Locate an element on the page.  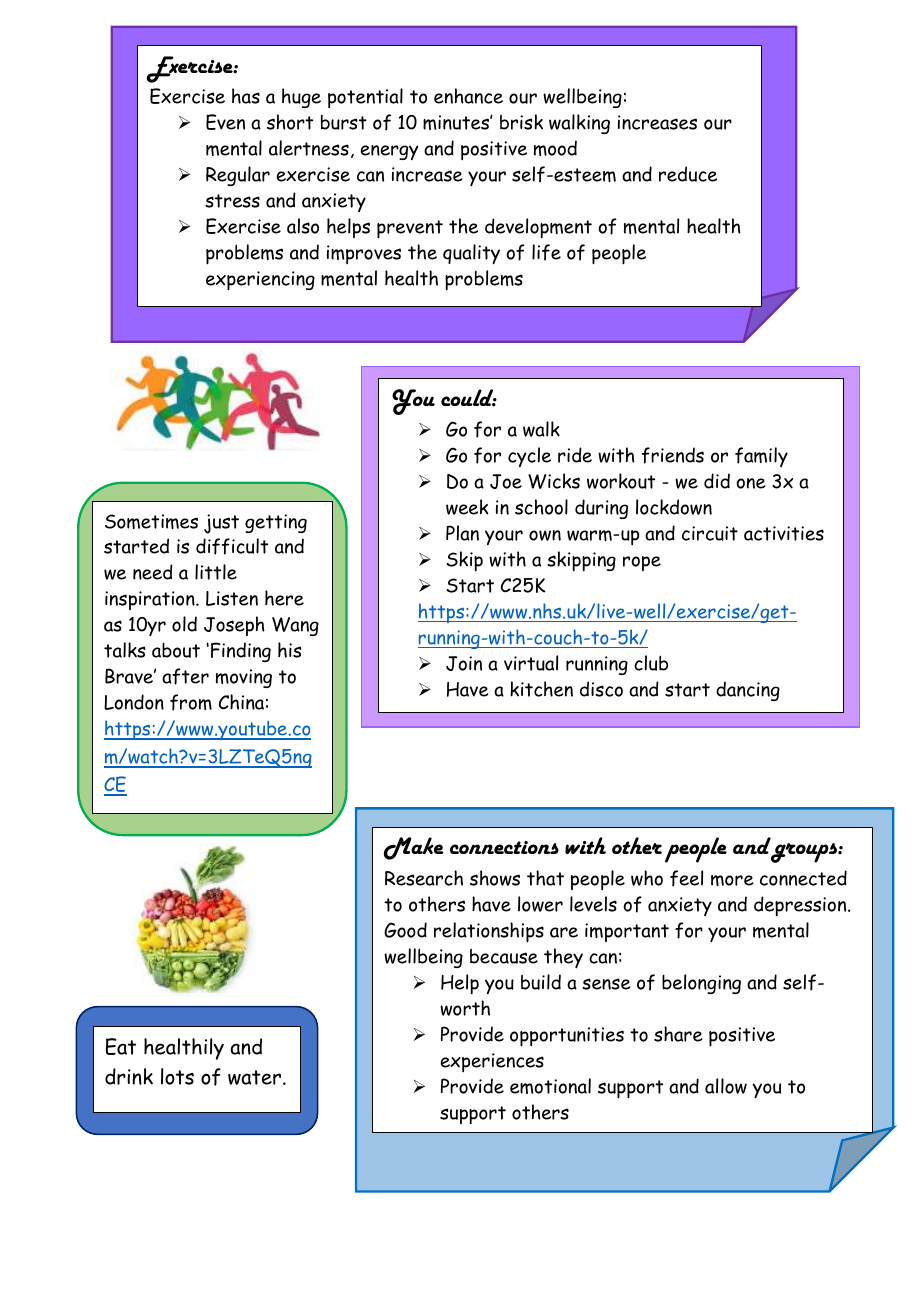
kitchen is located at coordinates (541, 689).
